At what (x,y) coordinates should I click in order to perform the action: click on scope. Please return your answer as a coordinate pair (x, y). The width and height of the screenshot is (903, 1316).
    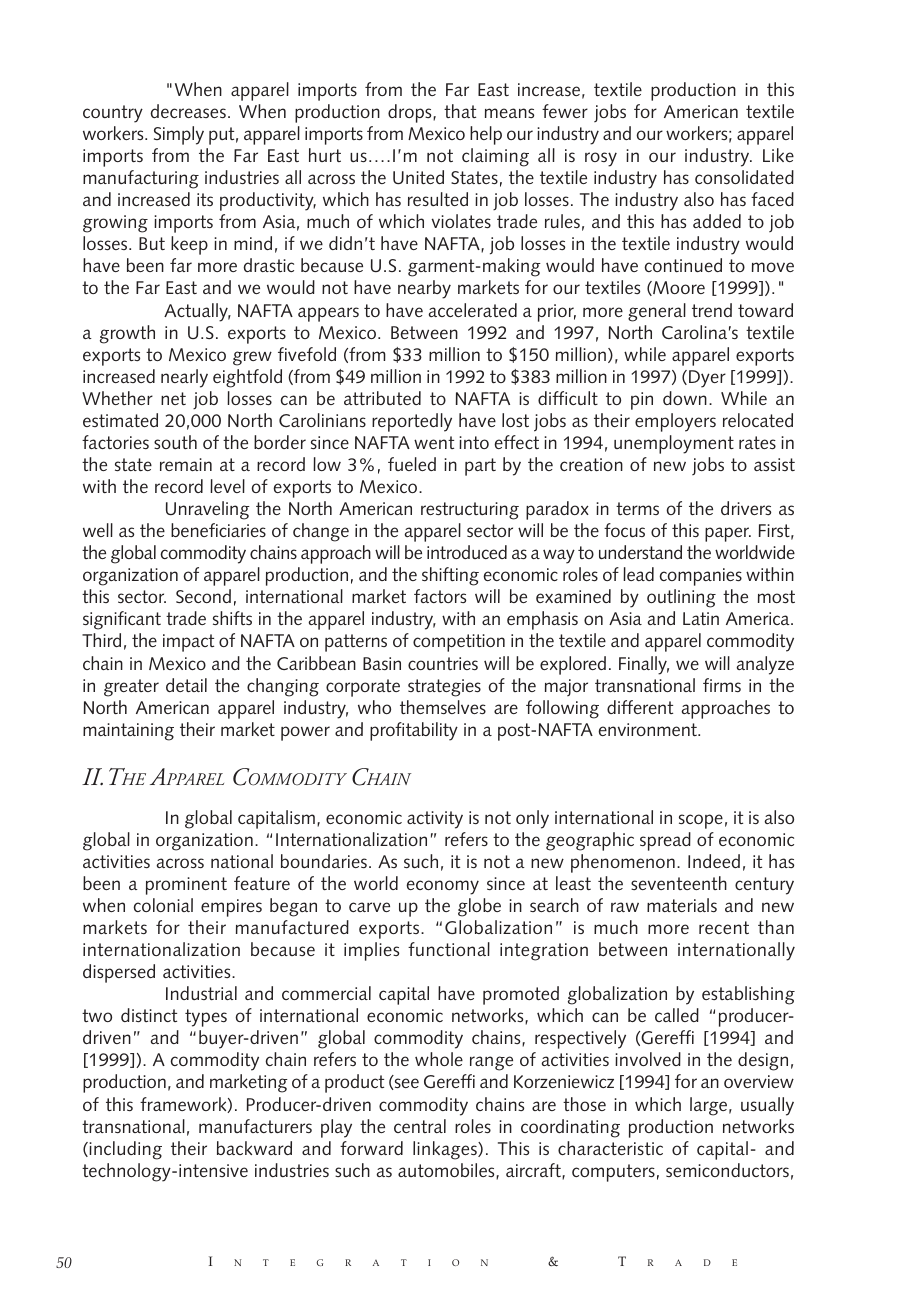
    Looking at the image, I should click on (701, 821).
